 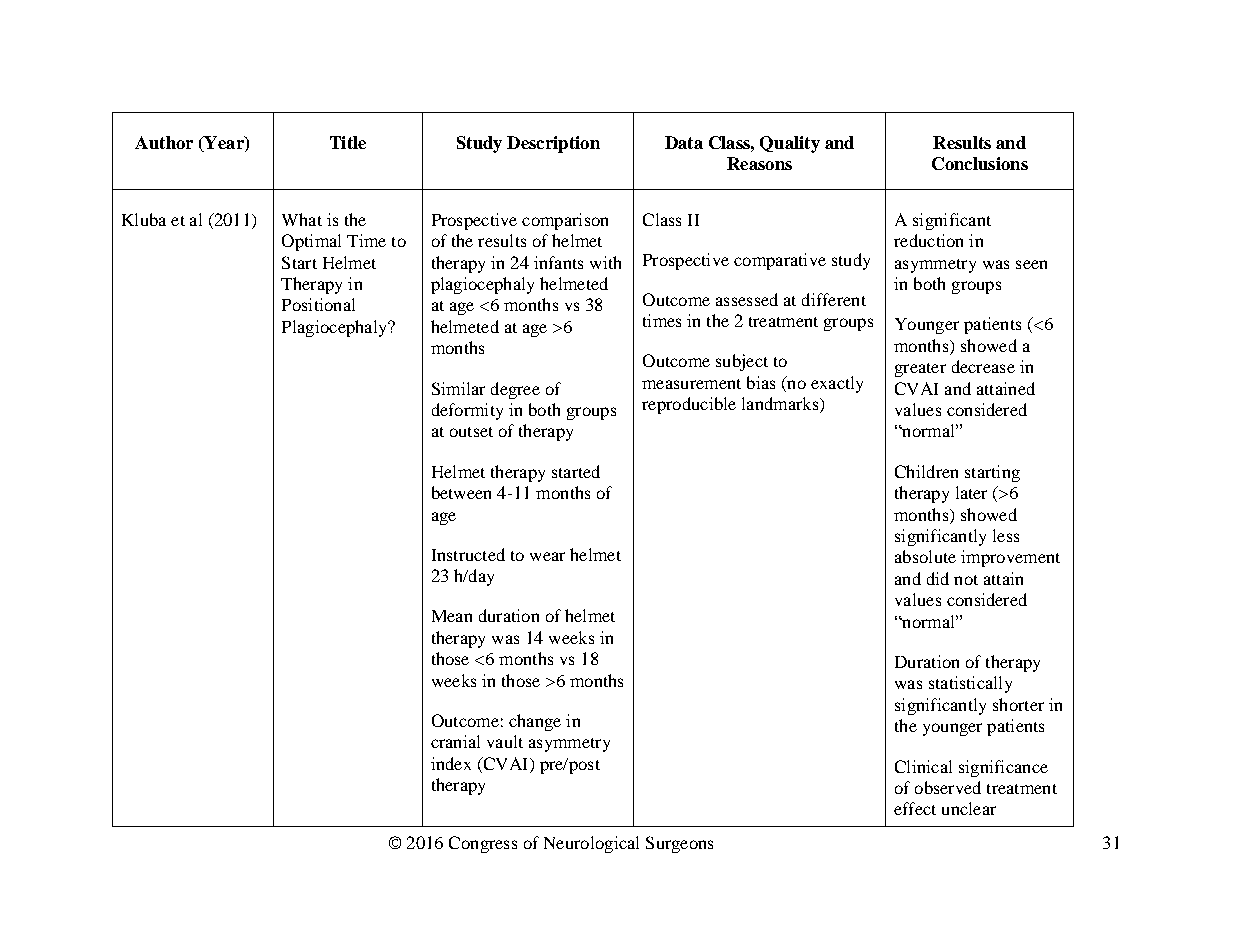 What do you see at coordinates (535, 722) in the image?
I see `change` at bounding box center [535, 722].
